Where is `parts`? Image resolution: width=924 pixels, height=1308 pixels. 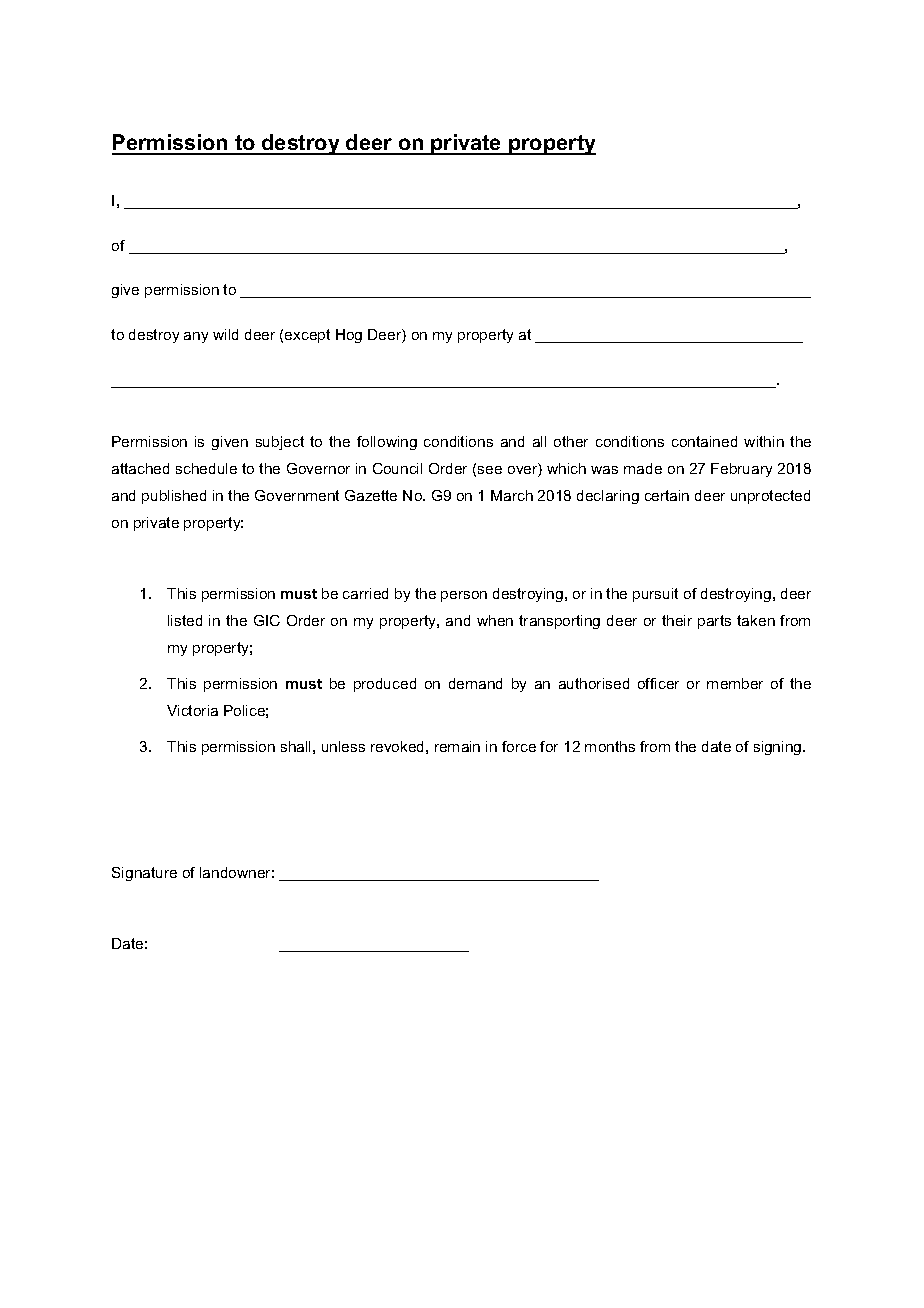 parts is located at coordinates (714, 622).
